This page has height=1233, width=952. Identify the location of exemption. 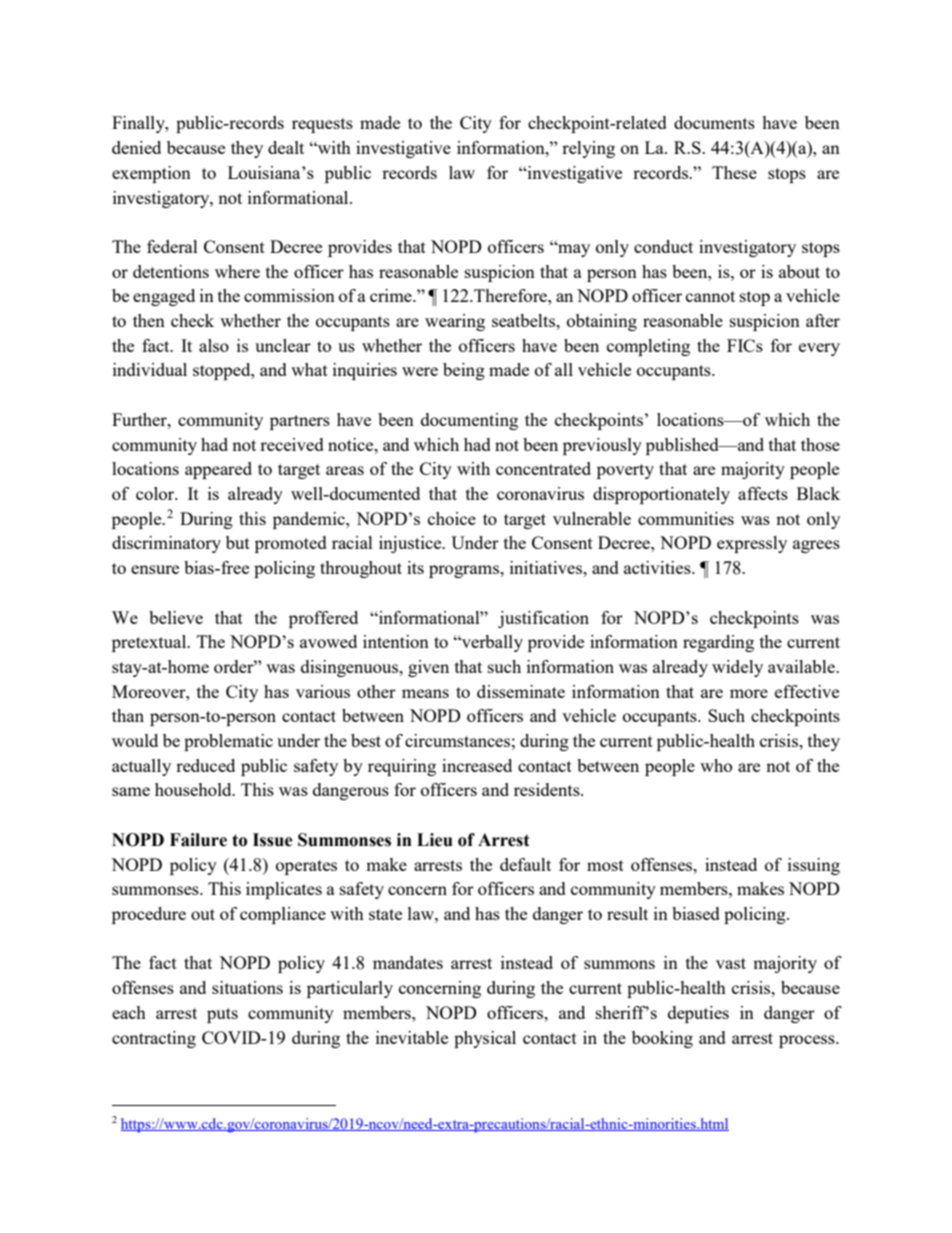
(151, 174).
